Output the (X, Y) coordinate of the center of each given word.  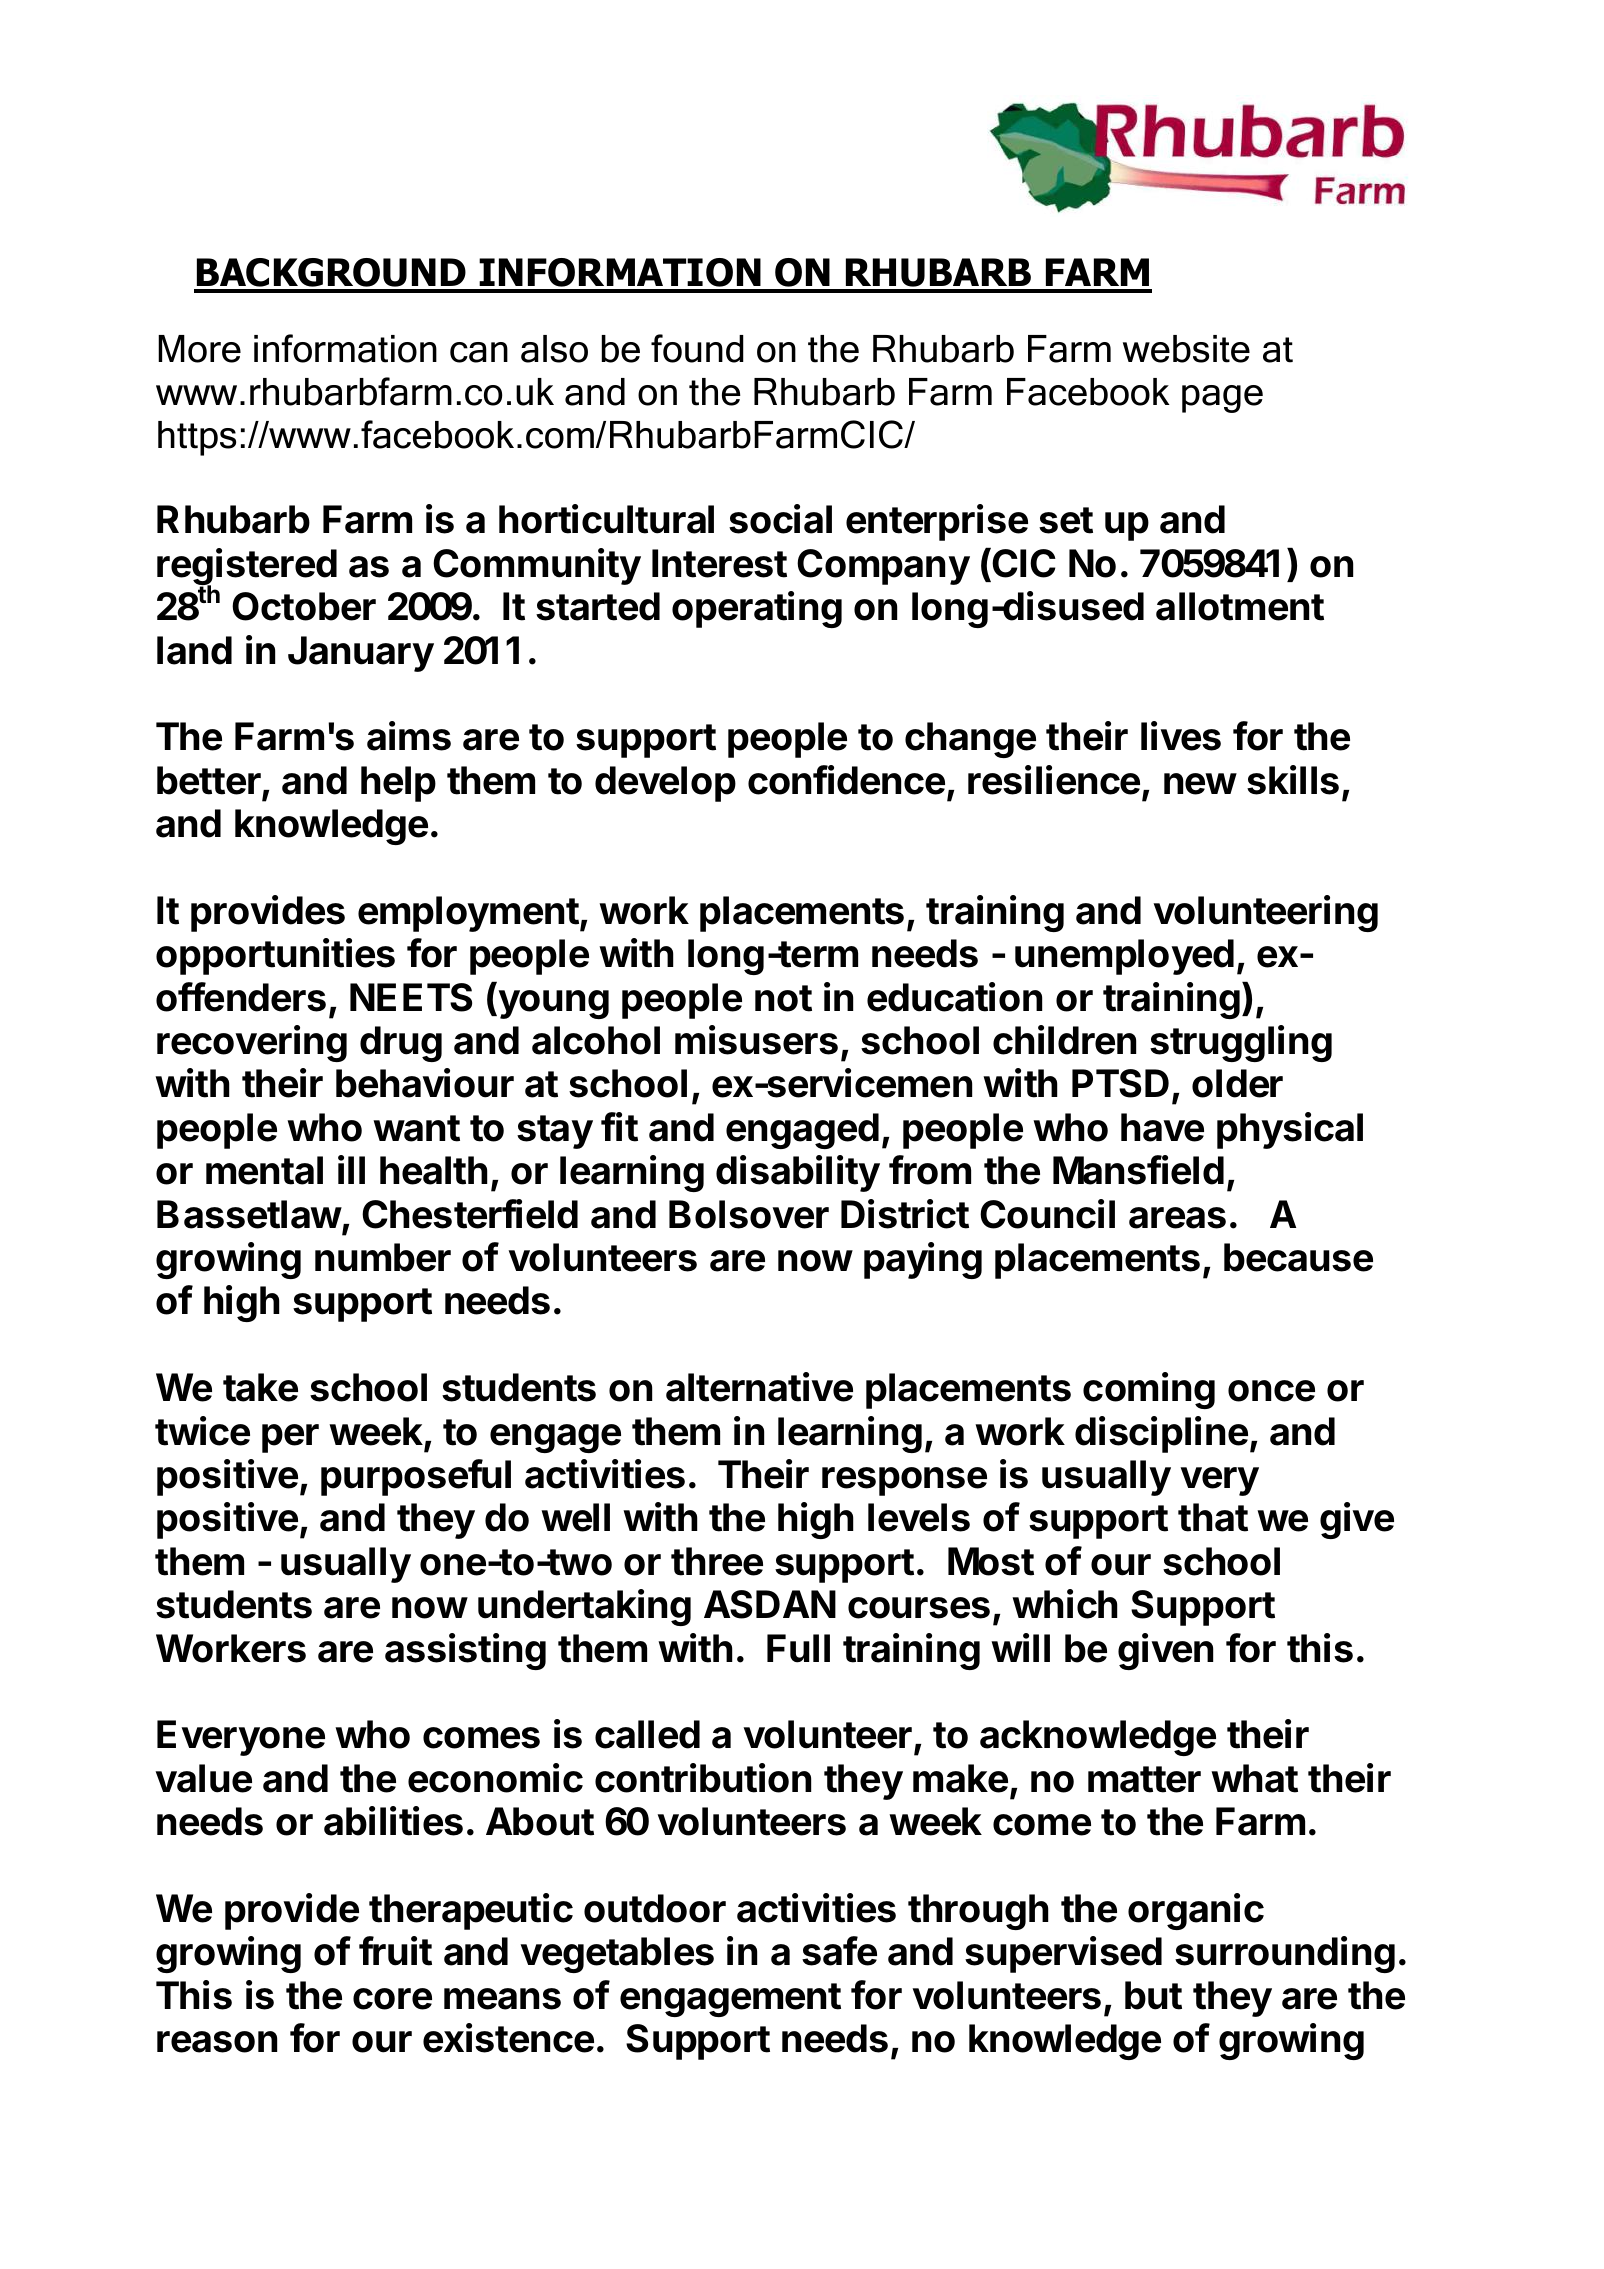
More (199, 349)
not (783, 998)
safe (839, 1951)
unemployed (1124, 957)
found (697, 348)
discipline (1161, 1434)
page (1222, 399)
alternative (759, 1387)
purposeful (416, 1477)
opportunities (275, 956)
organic (1196, 1911)
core (392, 1999)
